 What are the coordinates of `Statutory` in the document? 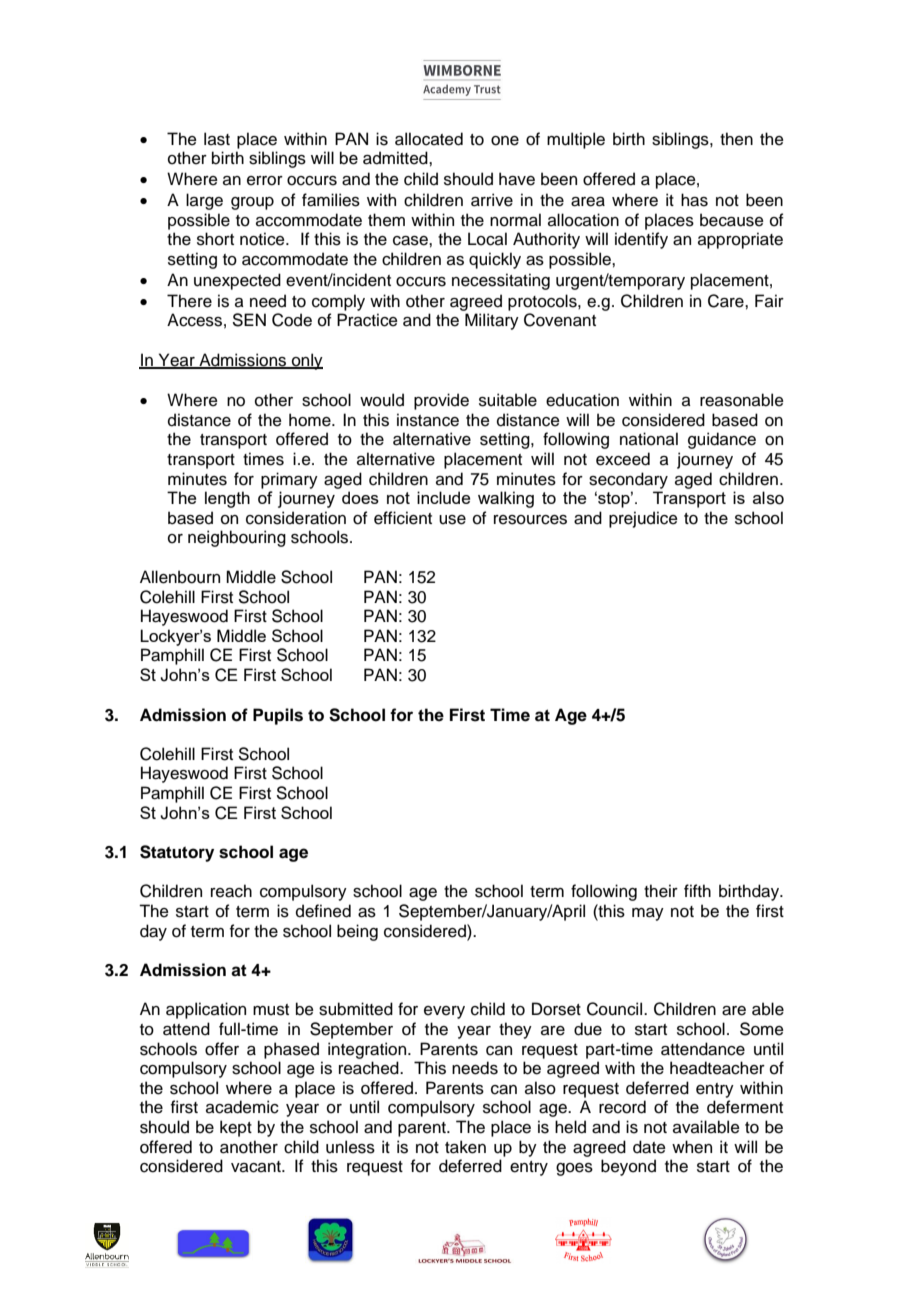 It's located at (177, 853).
